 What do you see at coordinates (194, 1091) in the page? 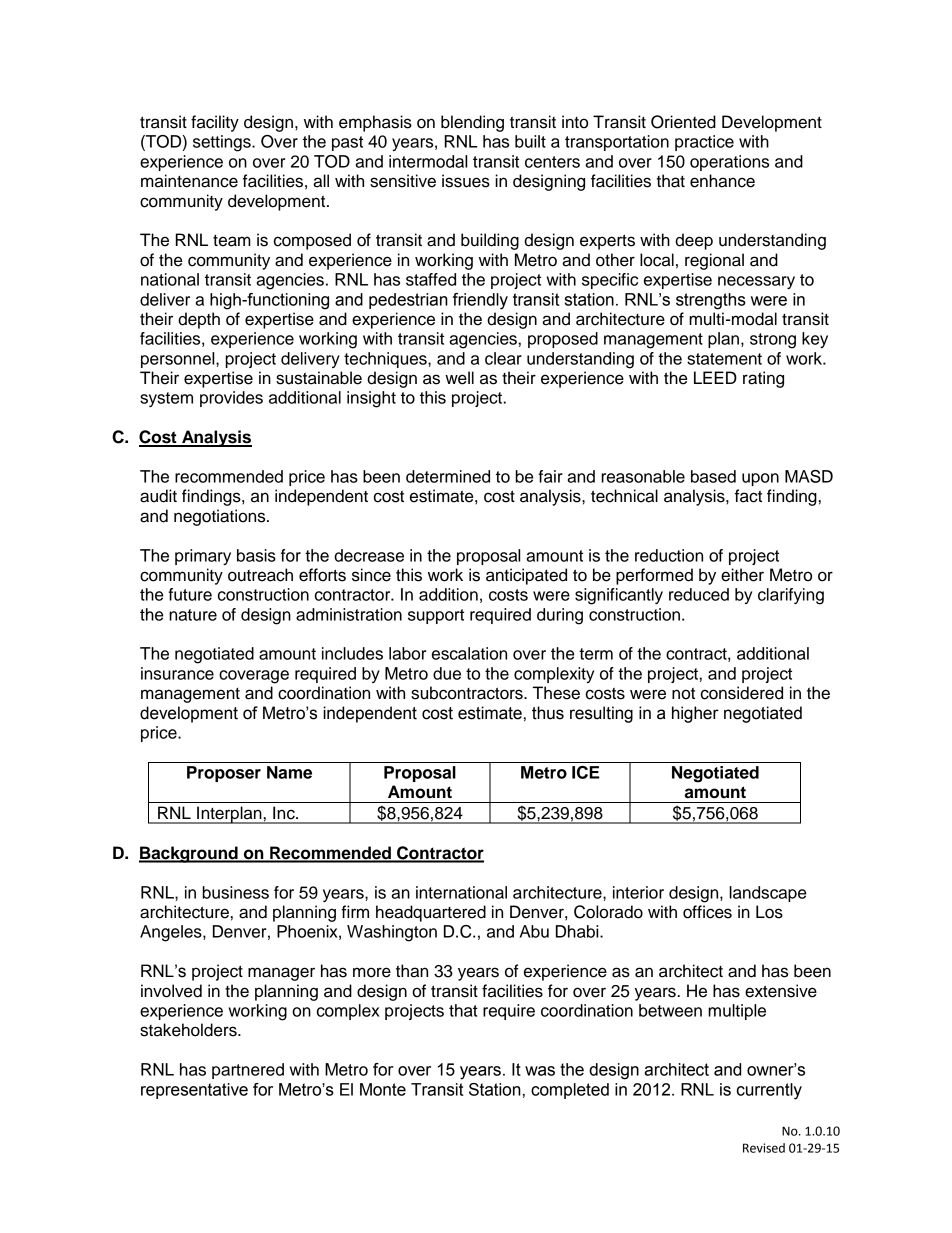
I see `representative` at bounding box center [194, 1091].
